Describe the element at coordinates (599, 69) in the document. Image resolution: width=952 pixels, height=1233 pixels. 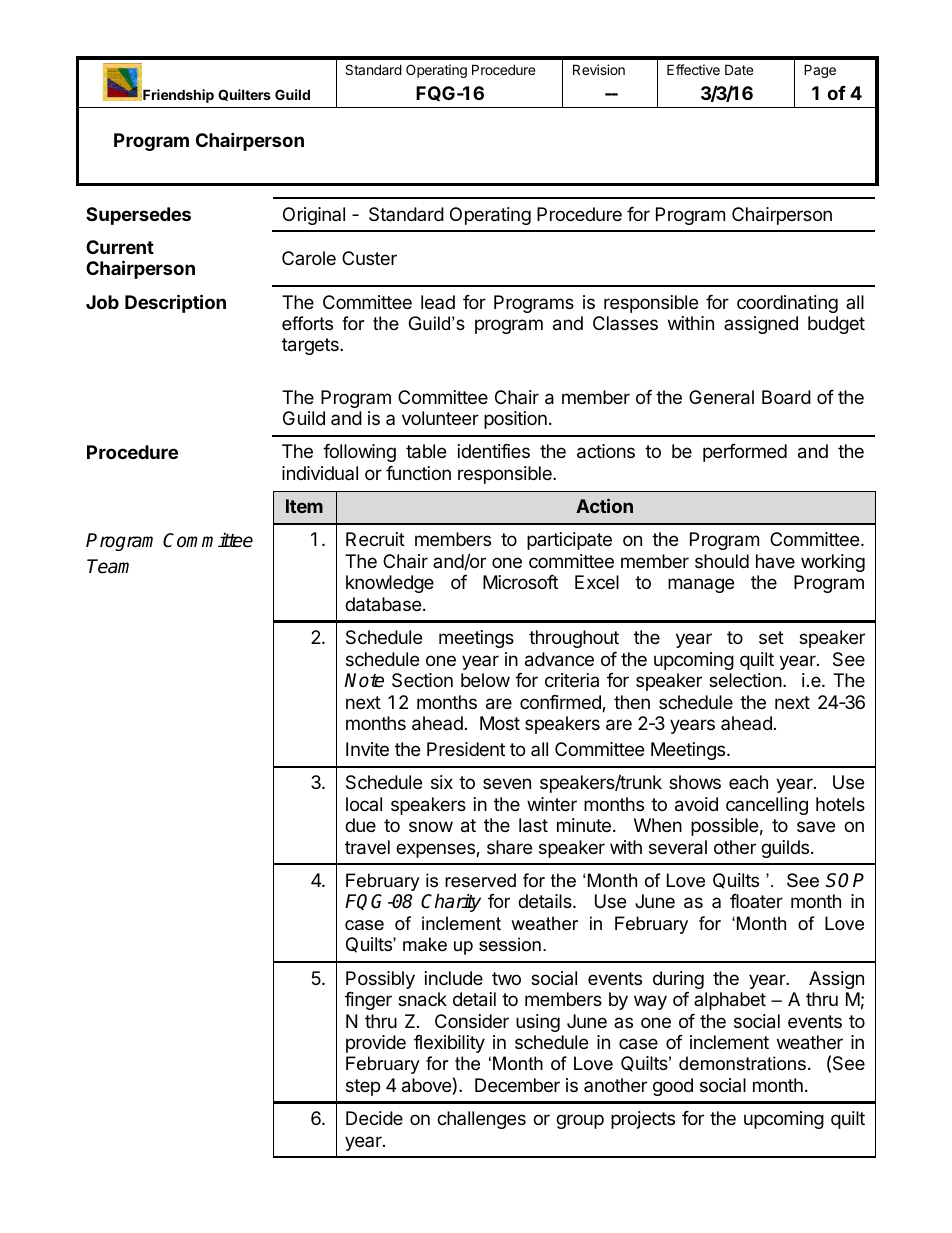
I see `Revision` at that location.
